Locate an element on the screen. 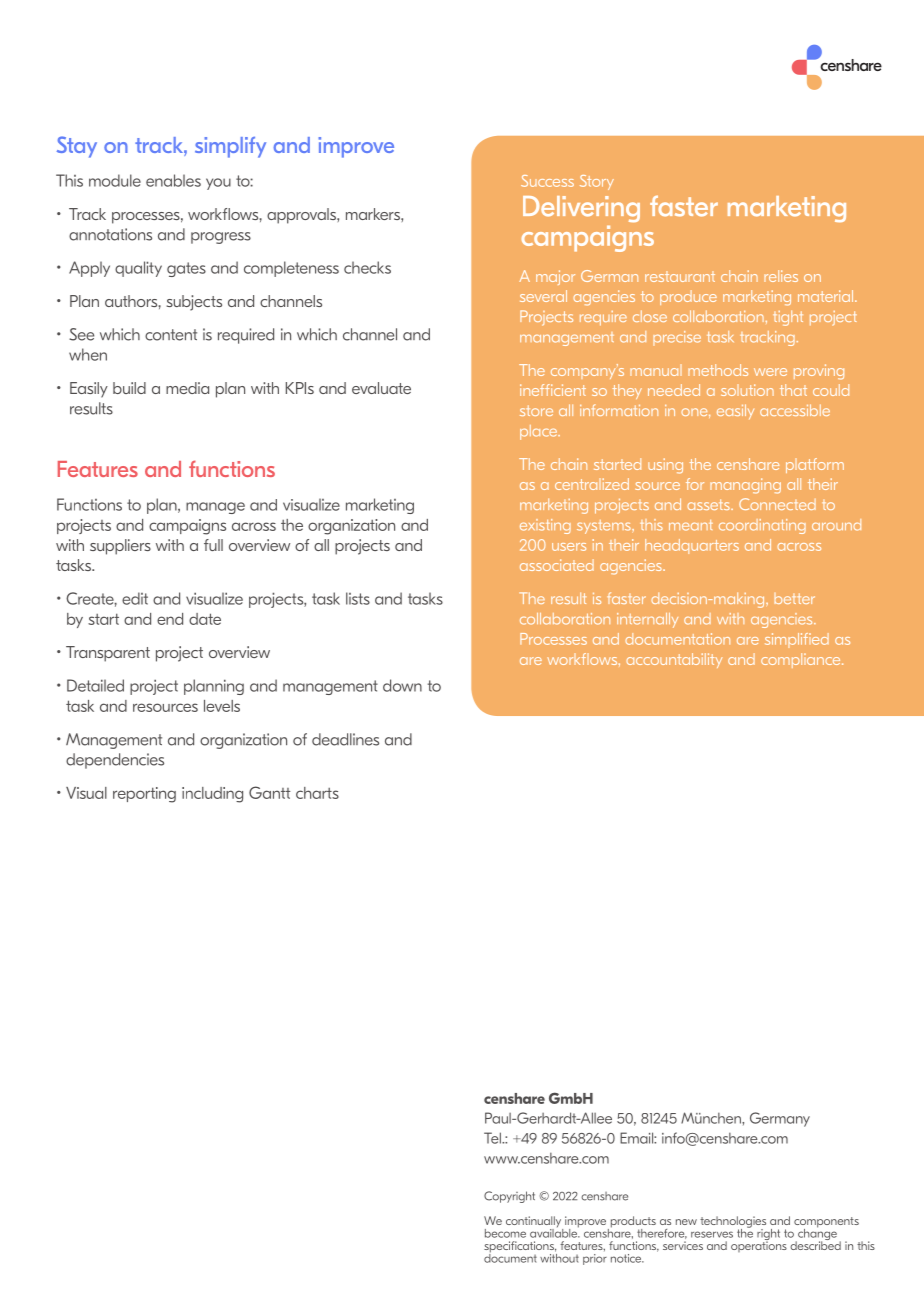  place is located at coordinates (540, 432).
